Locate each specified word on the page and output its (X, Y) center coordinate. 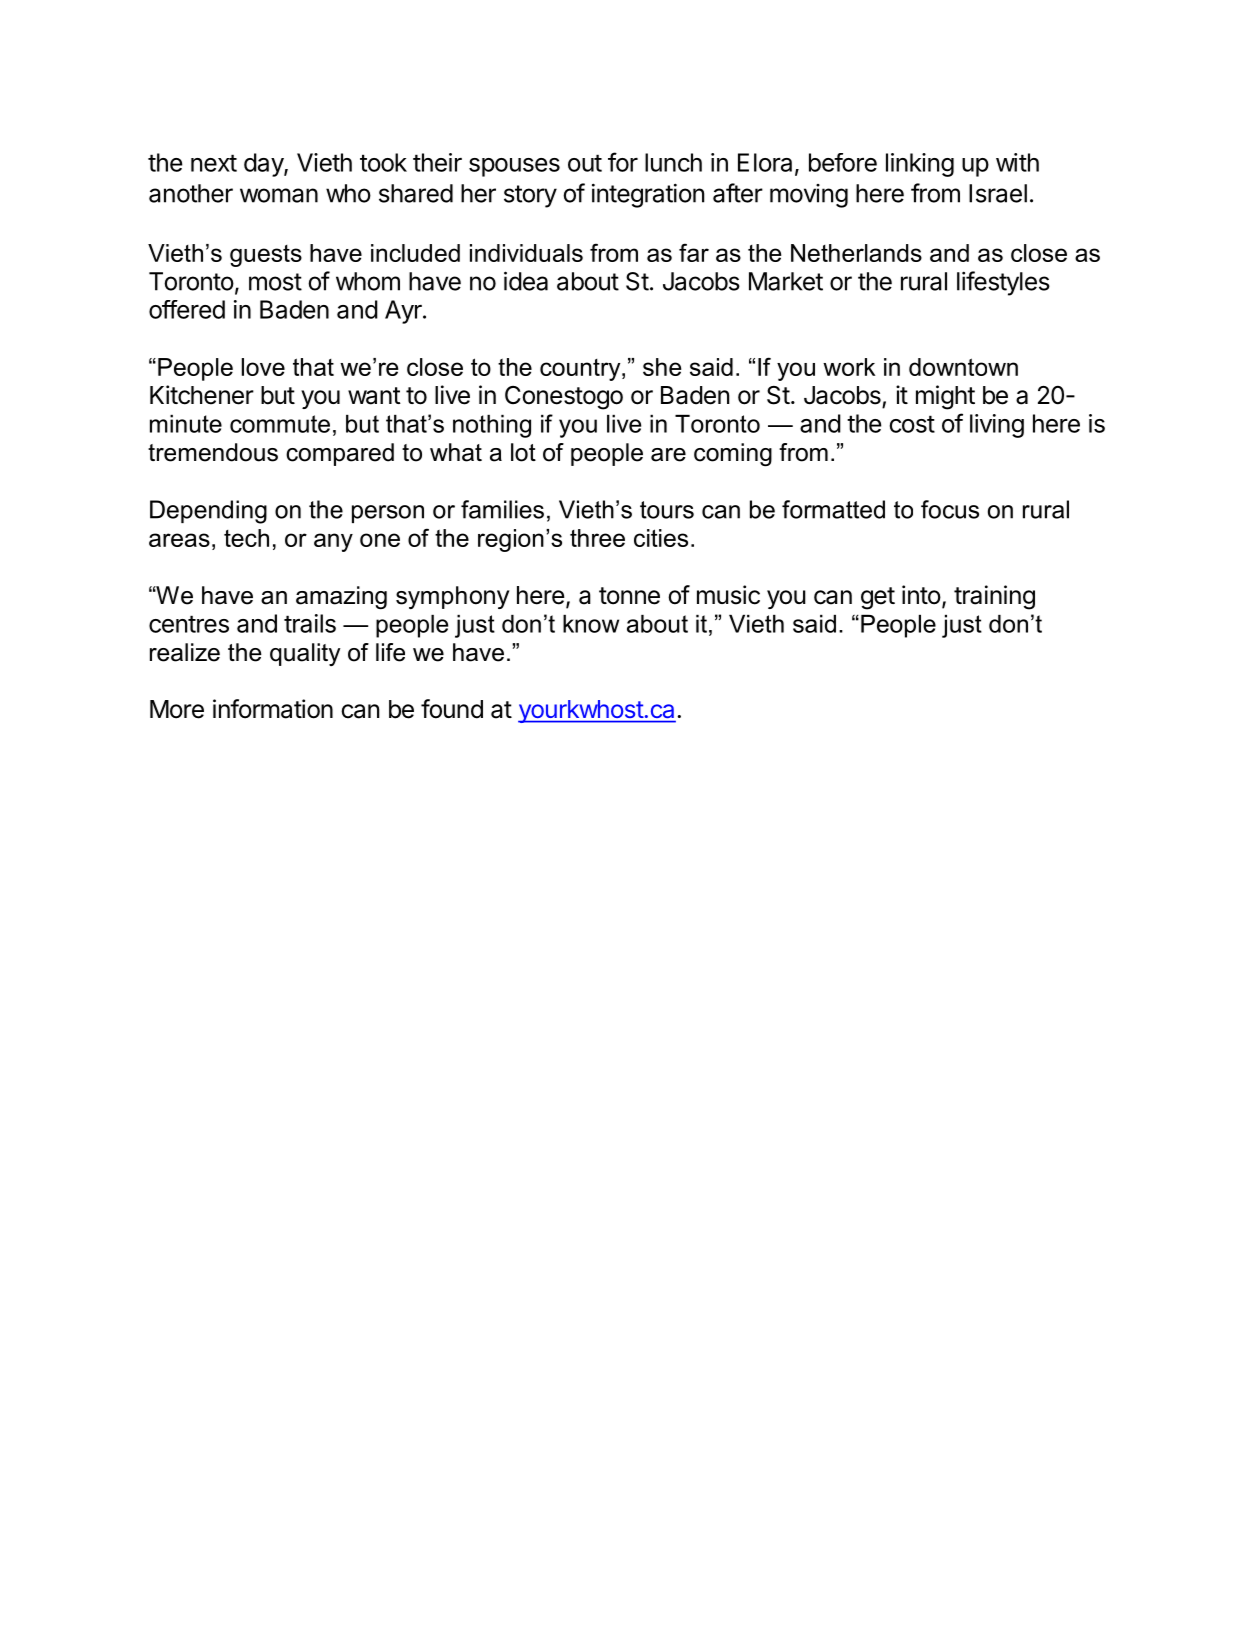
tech (246, 538)
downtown (963, 367)
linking (920, 165)
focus (950, 509)
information (273, 709)
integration (648, 195)
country (581, 370)
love (263, 367)
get (878, 598)
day (264, 165)
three (597, 538)
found (452, 709)
